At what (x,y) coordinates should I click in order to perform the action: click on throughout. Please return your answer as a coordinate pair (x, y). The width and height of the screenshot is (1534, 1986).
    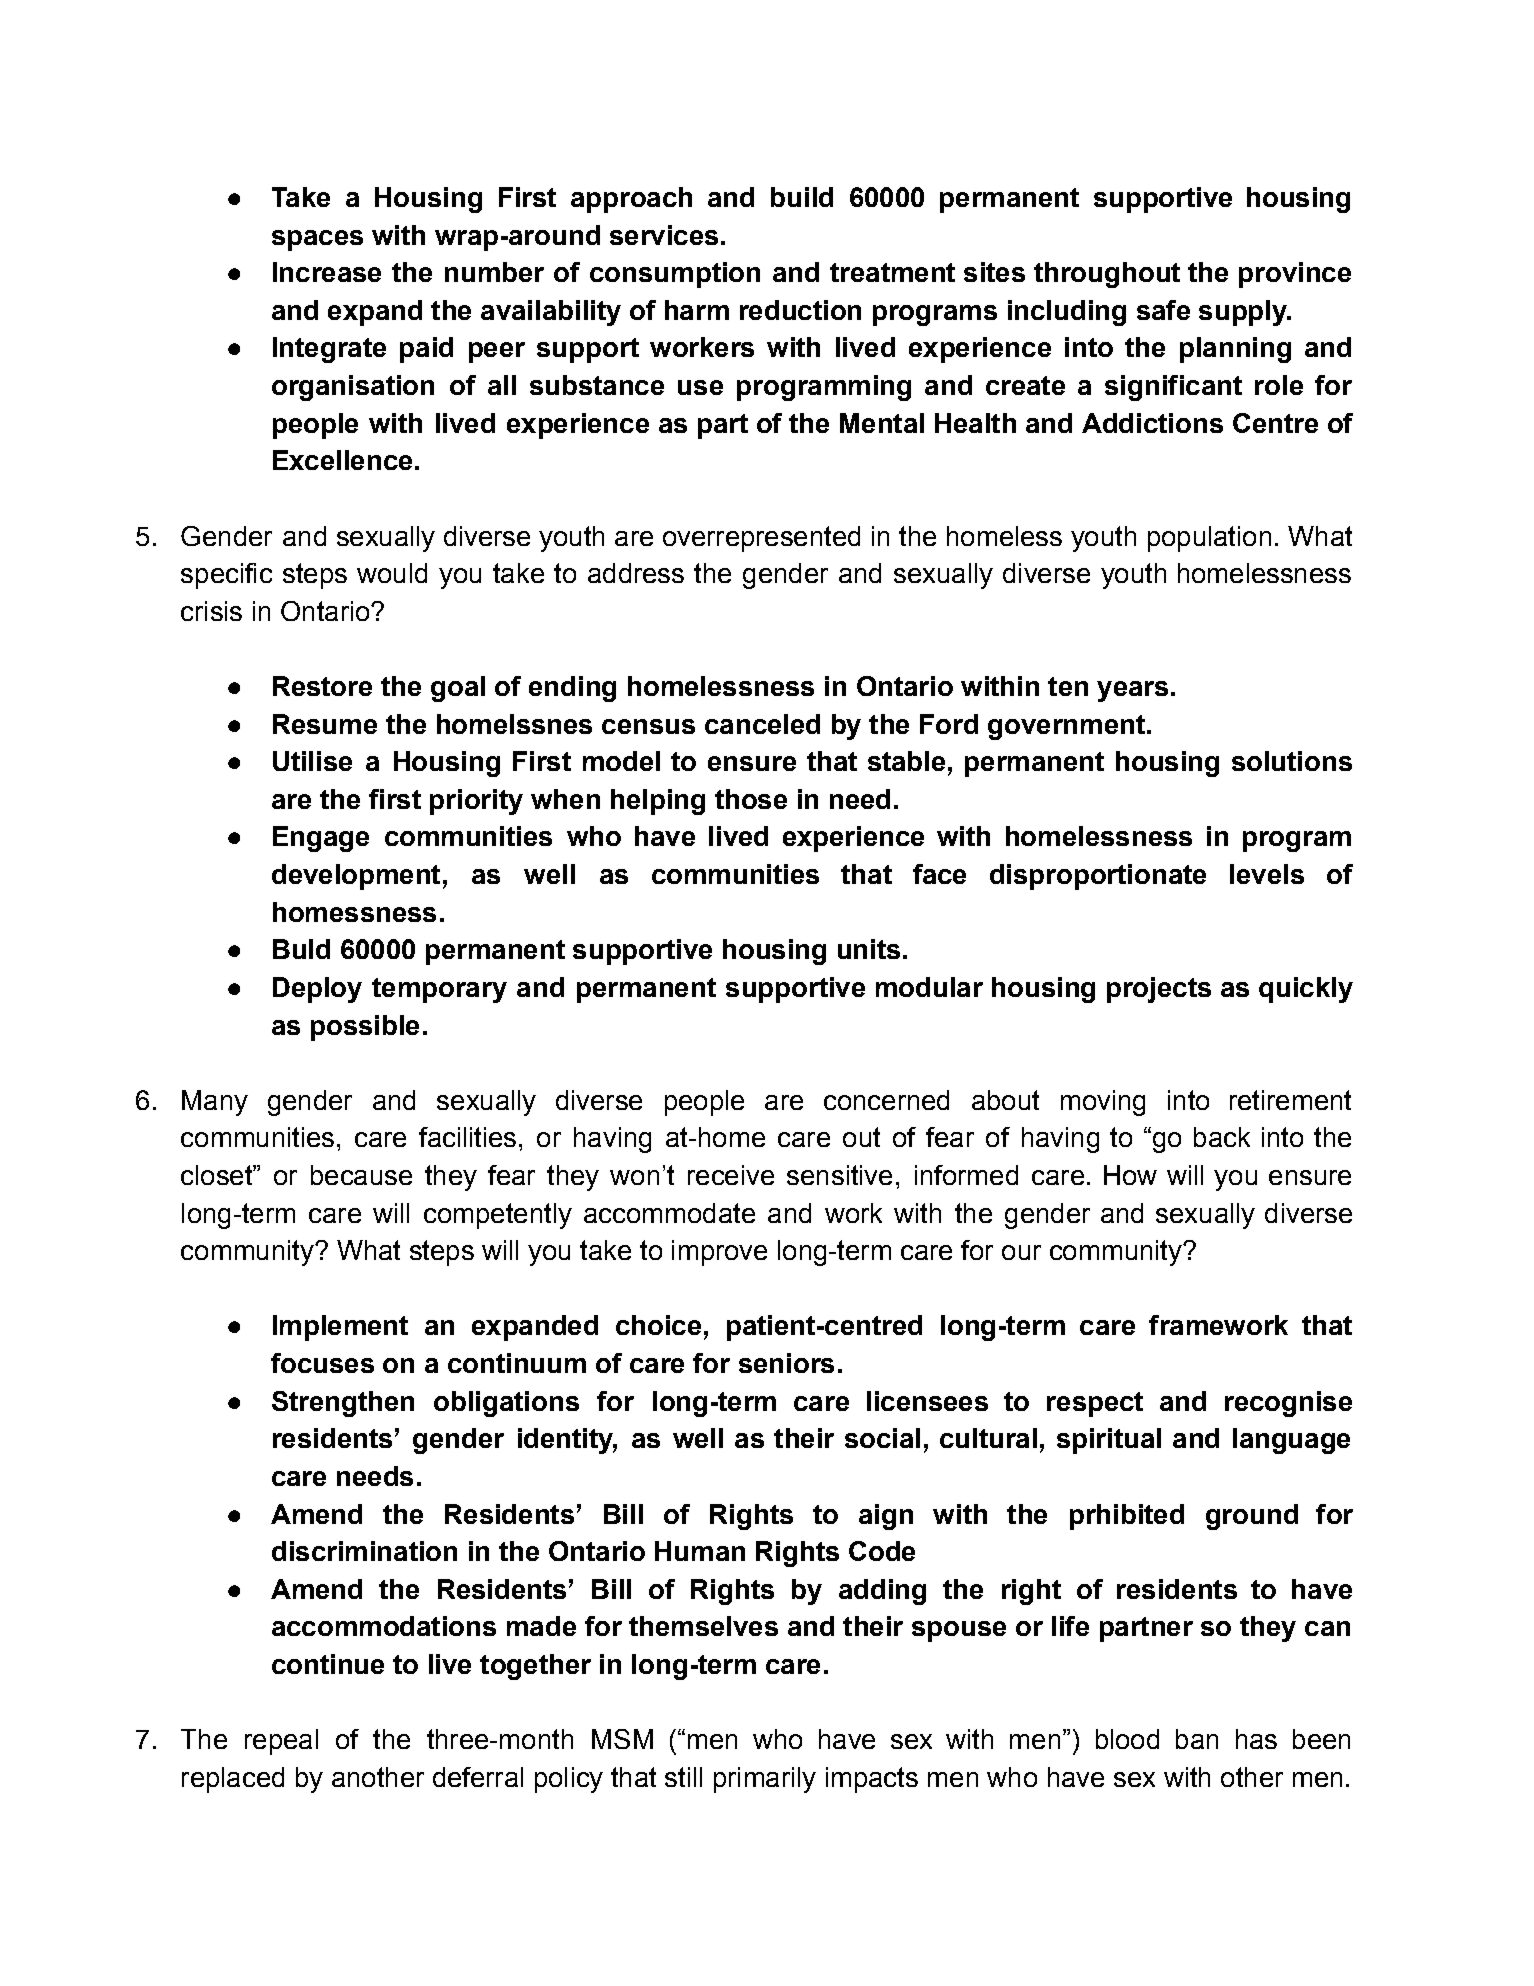
    Looking at the image, I should click on (1107, 275).
